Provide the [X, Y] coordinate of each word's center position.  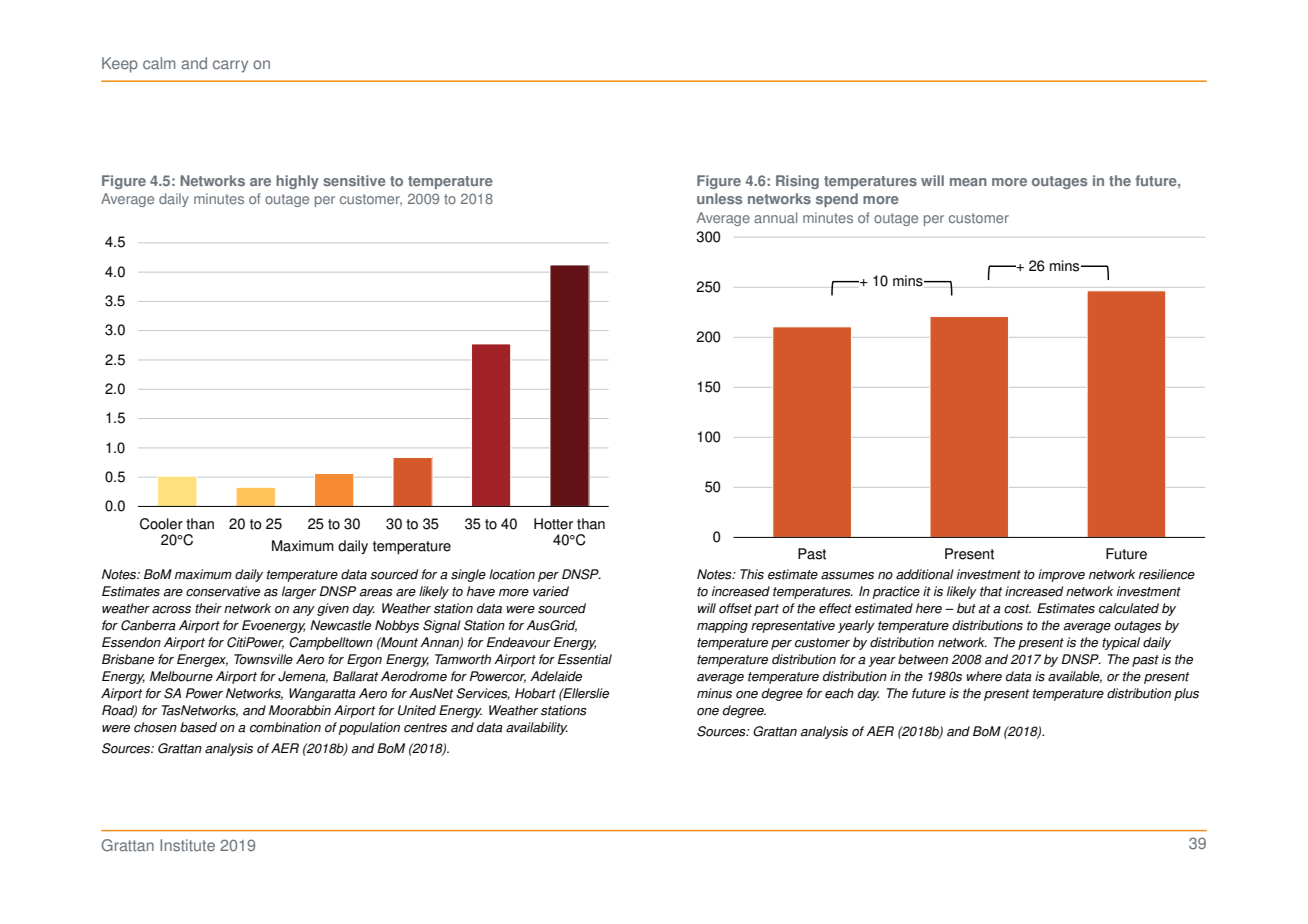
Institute [187, 845]
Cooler [161, 524]
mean [968, 182]
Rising [797, 182]
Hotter [553, 524]
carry [230, 66]
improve [1061, 575]
